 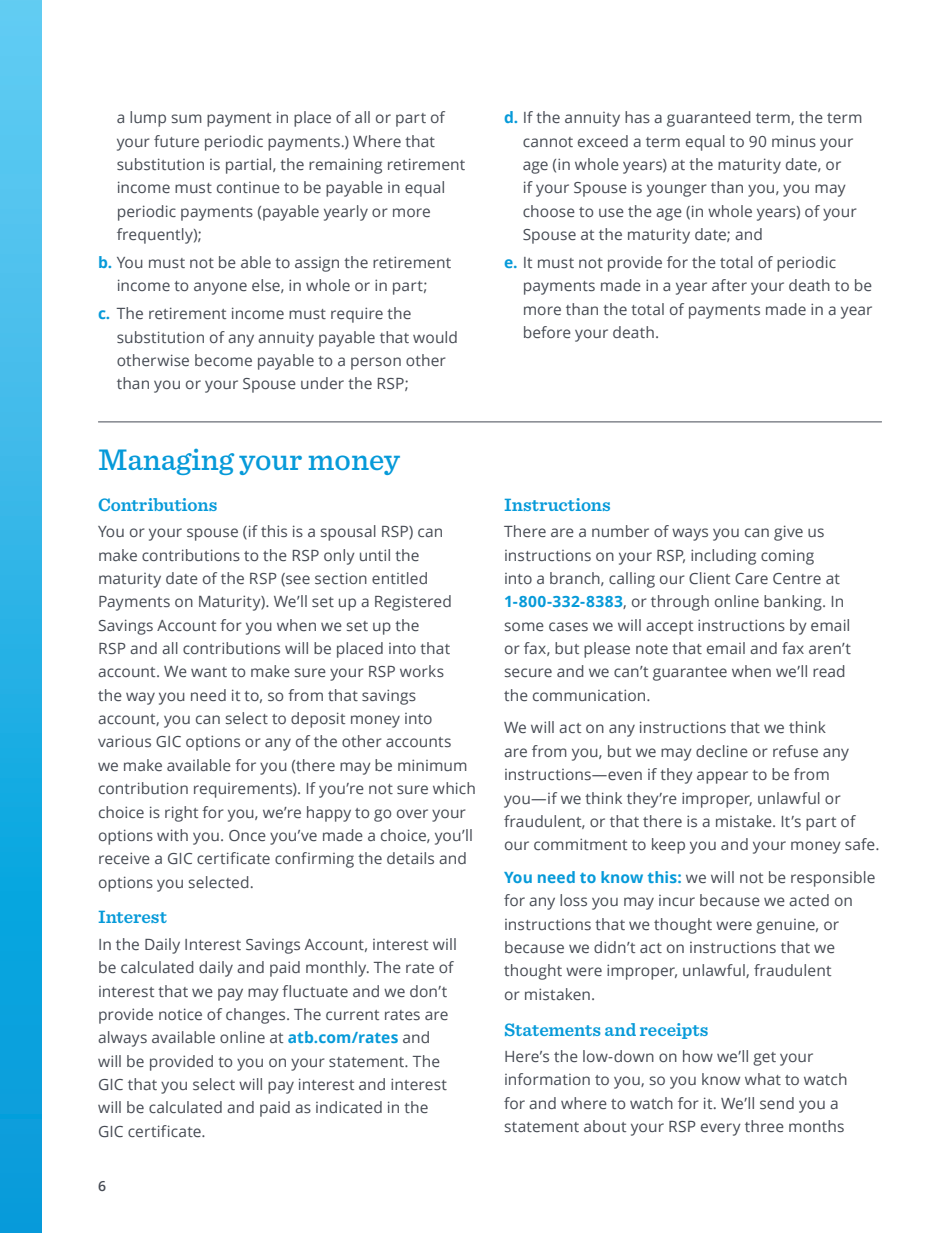 I want to click on Once, so click(x=247, y=835).
